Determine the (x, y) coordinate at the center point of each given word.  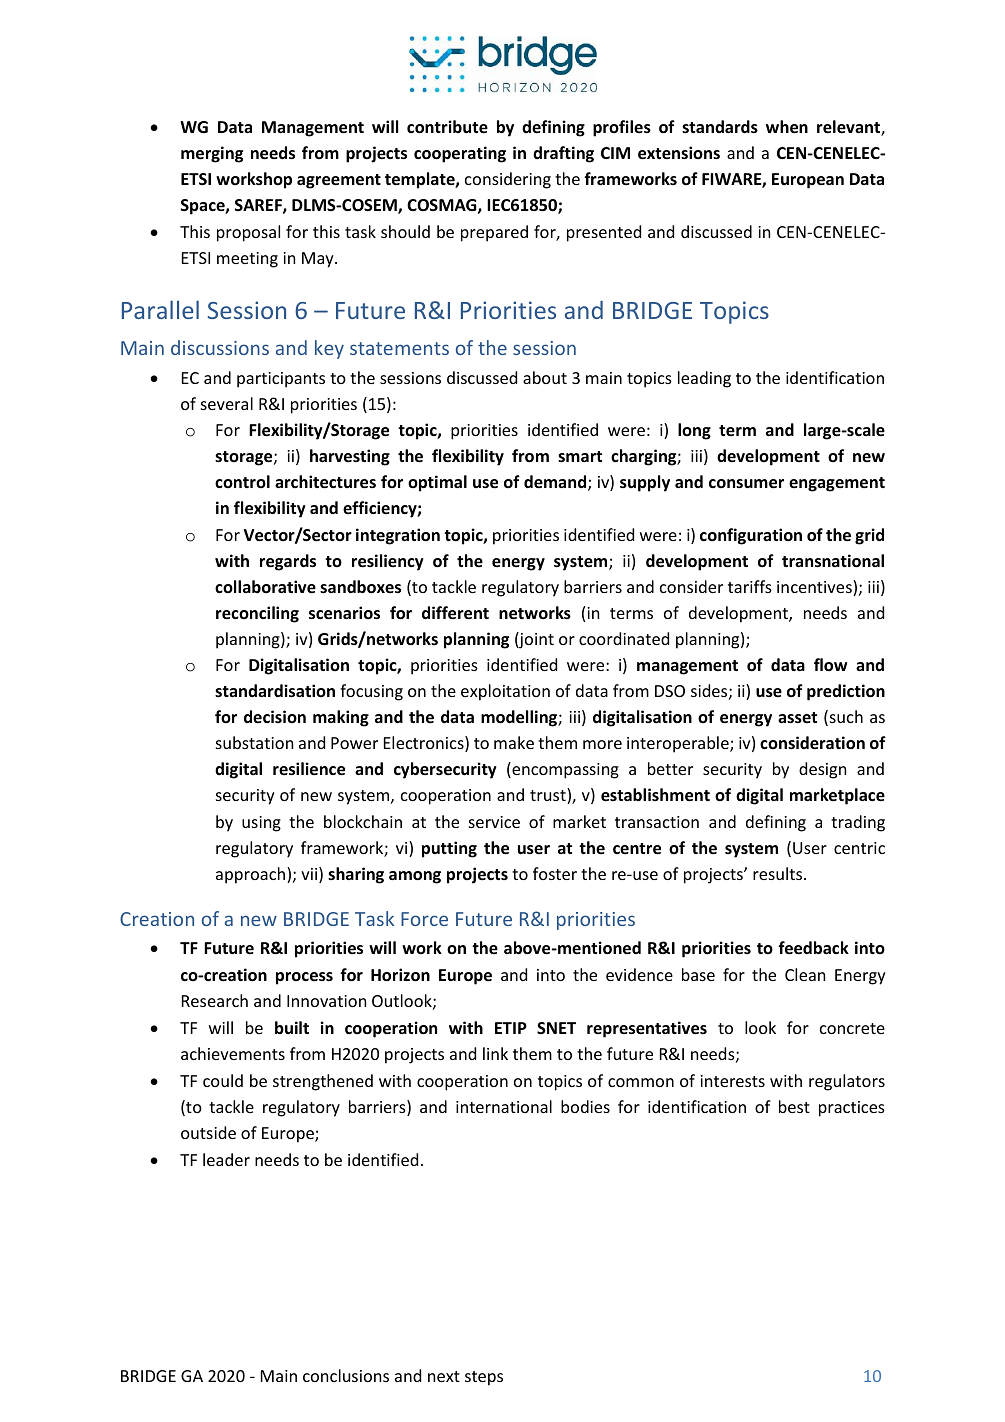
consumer (746, 484)
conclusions (346, 1375)
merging (212, 154)
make (514, 742)
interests (732, 1081)
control (242, 481)
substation (254, 742)
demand (556, 483)
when (787, 127)
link (495, 1053)
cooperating (460, 154)
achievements (233, 1053)
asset (797, 718)
